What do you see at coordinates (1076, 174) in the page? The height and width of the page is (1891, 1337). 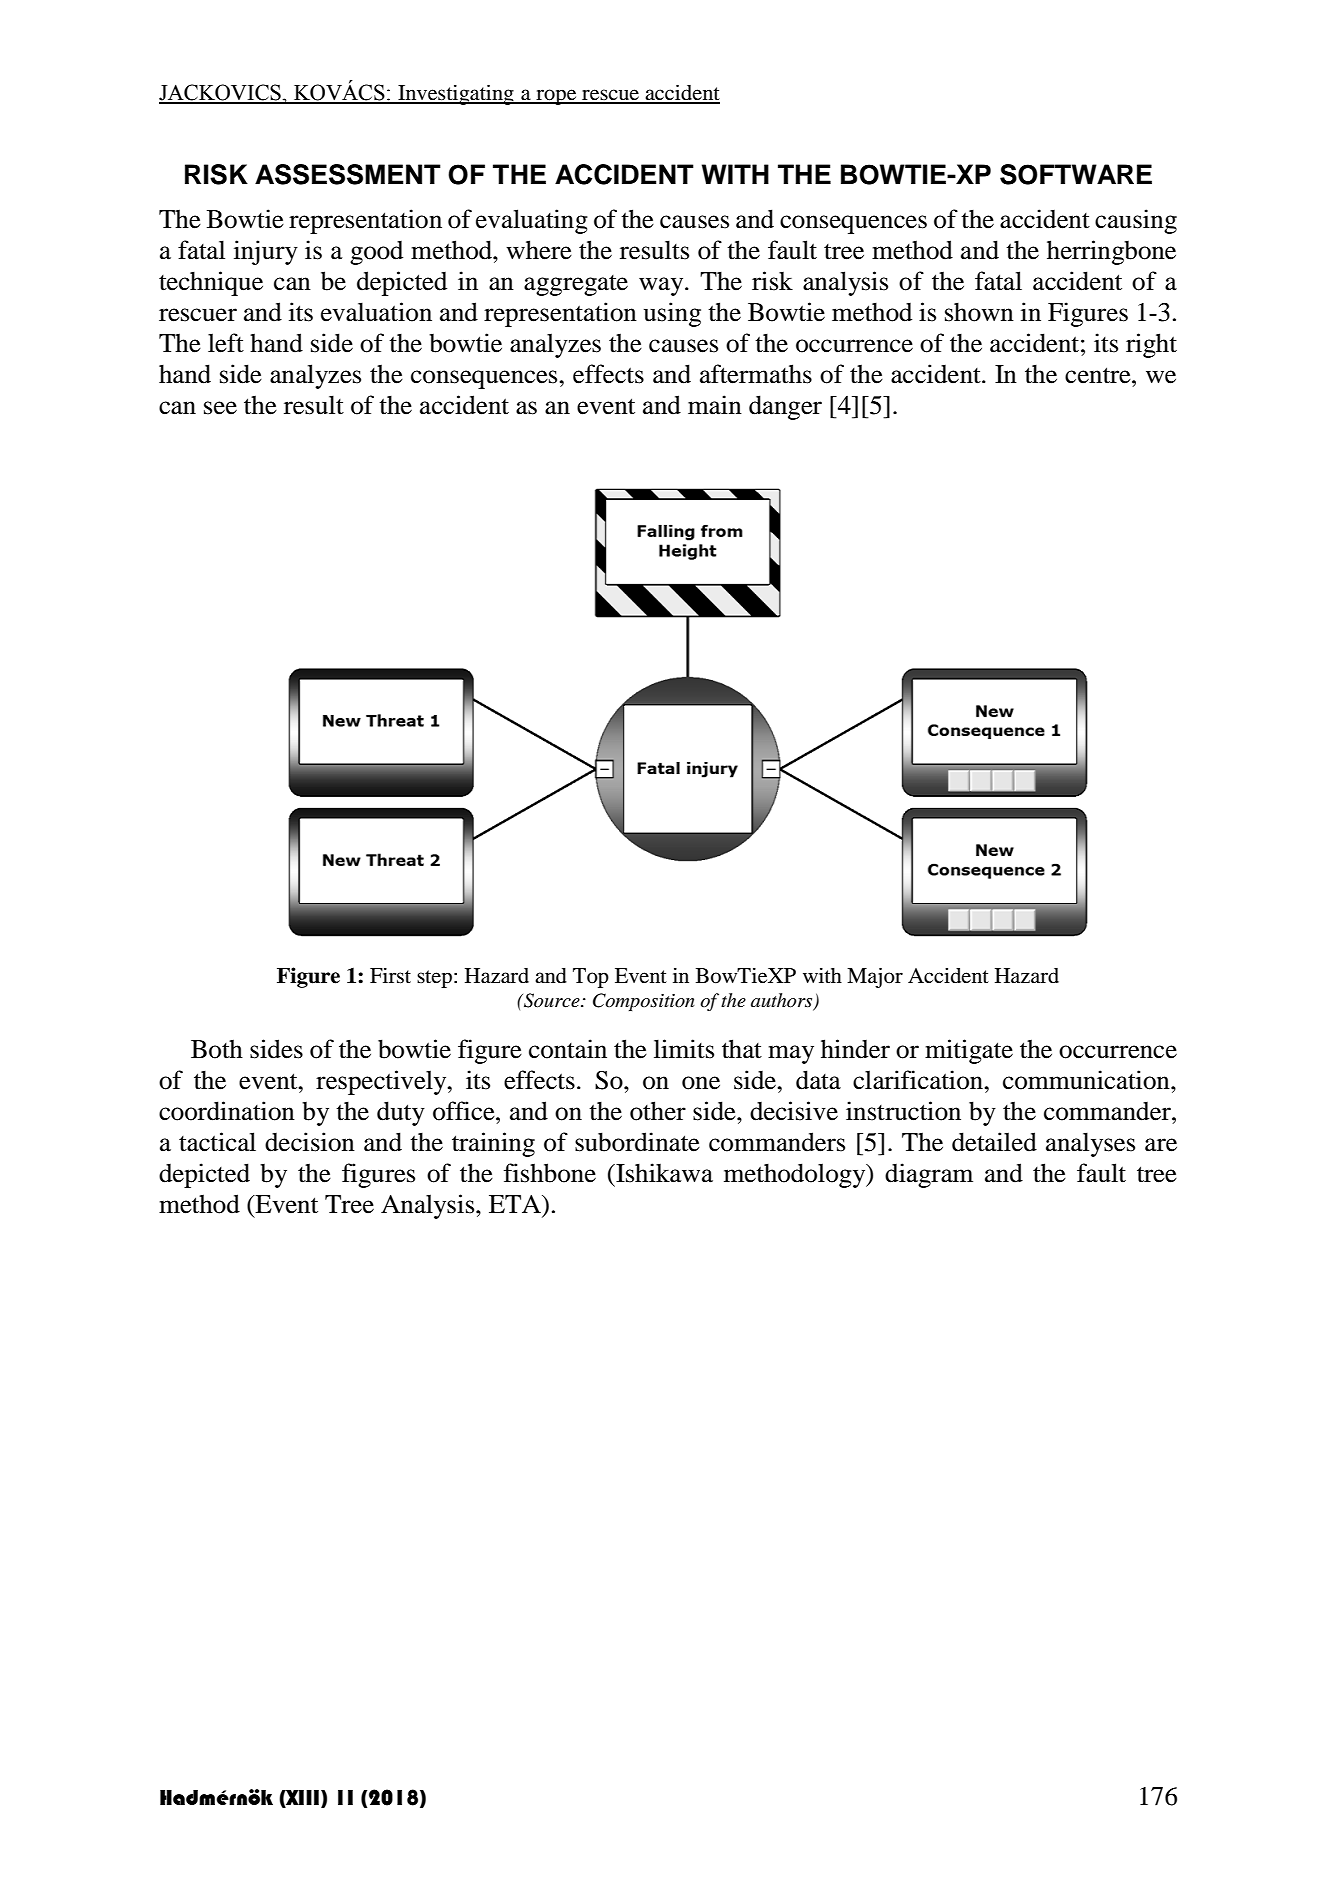 I see `SOFTWARE` at bounding box center [1076, 174].
